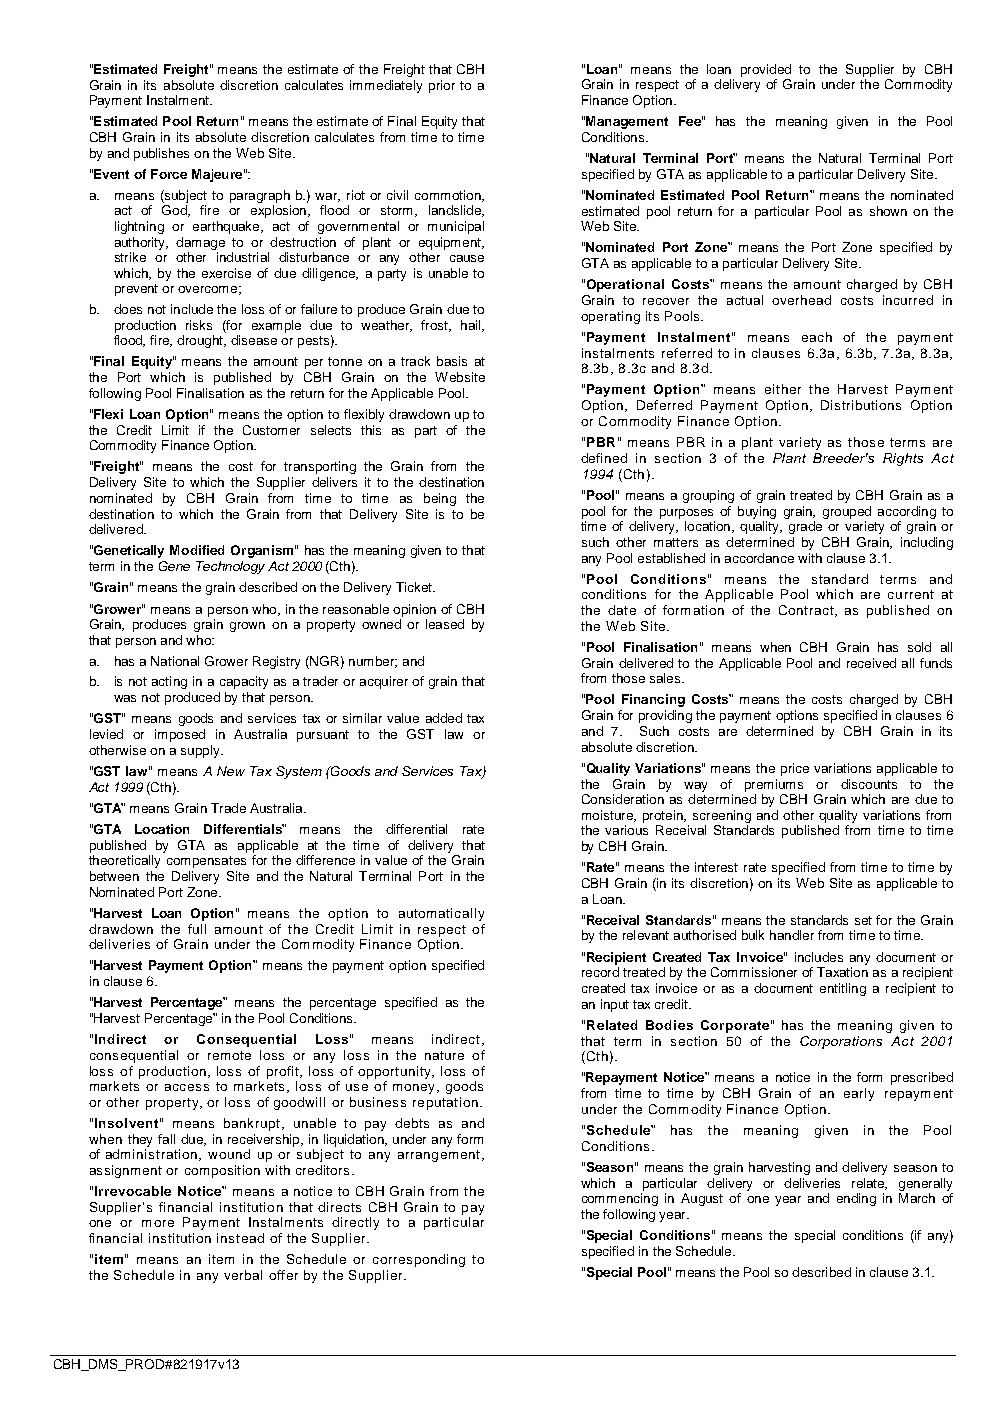  I want to click on instead, so click(240, 1238).
